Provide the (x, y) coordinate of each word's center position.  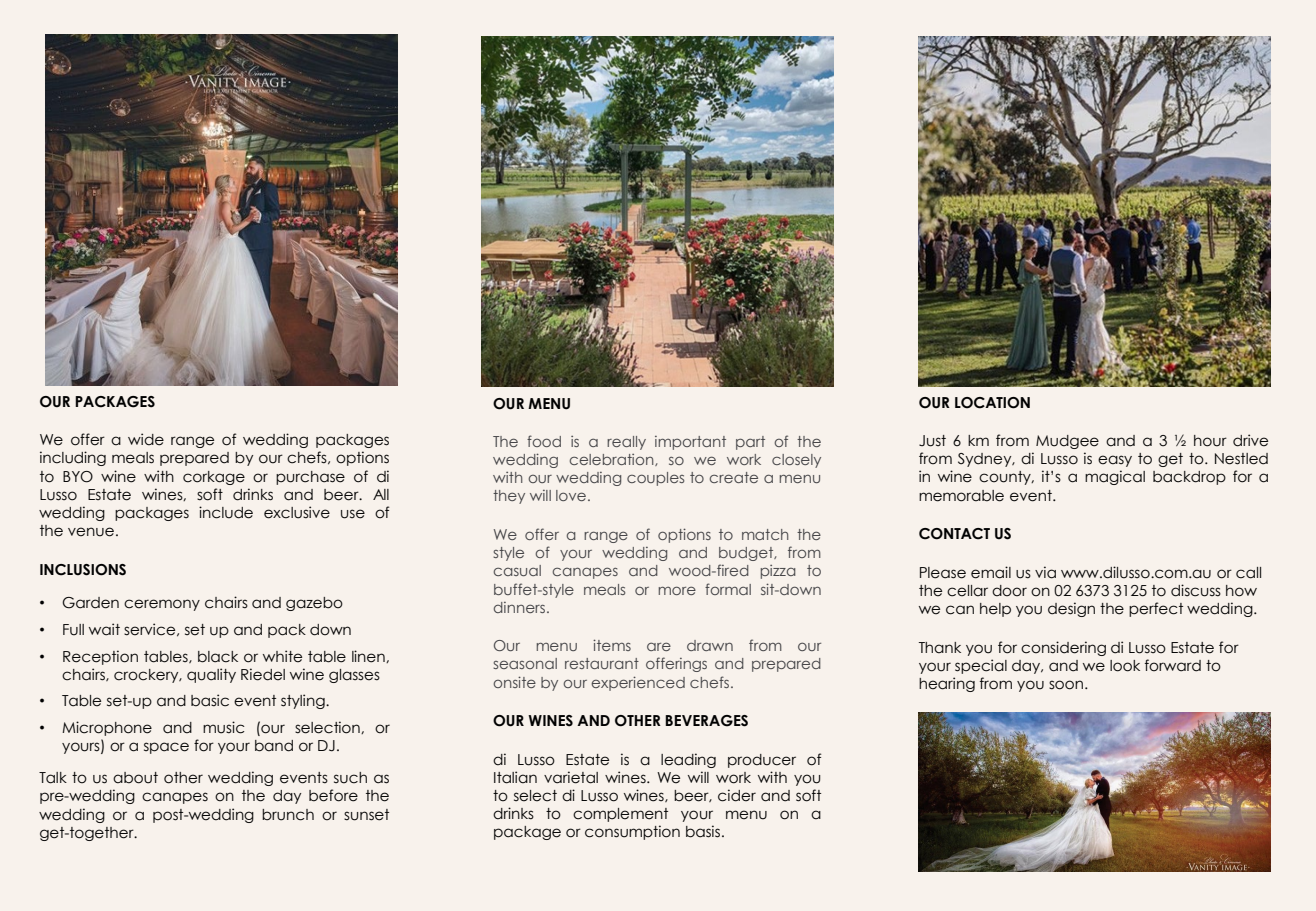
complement (620, 815)
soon (1066, 685)
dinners (521, 607)
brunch (288, 815)
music (224, 727)
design (1071, 609)
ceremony (162, 605)
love (571, 495)
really (626, 443)
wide (146, 439)
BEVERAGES (706, 721)
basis (704, 831)
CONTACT (954, 534)
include (226, 512)
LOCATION (992, 403)
